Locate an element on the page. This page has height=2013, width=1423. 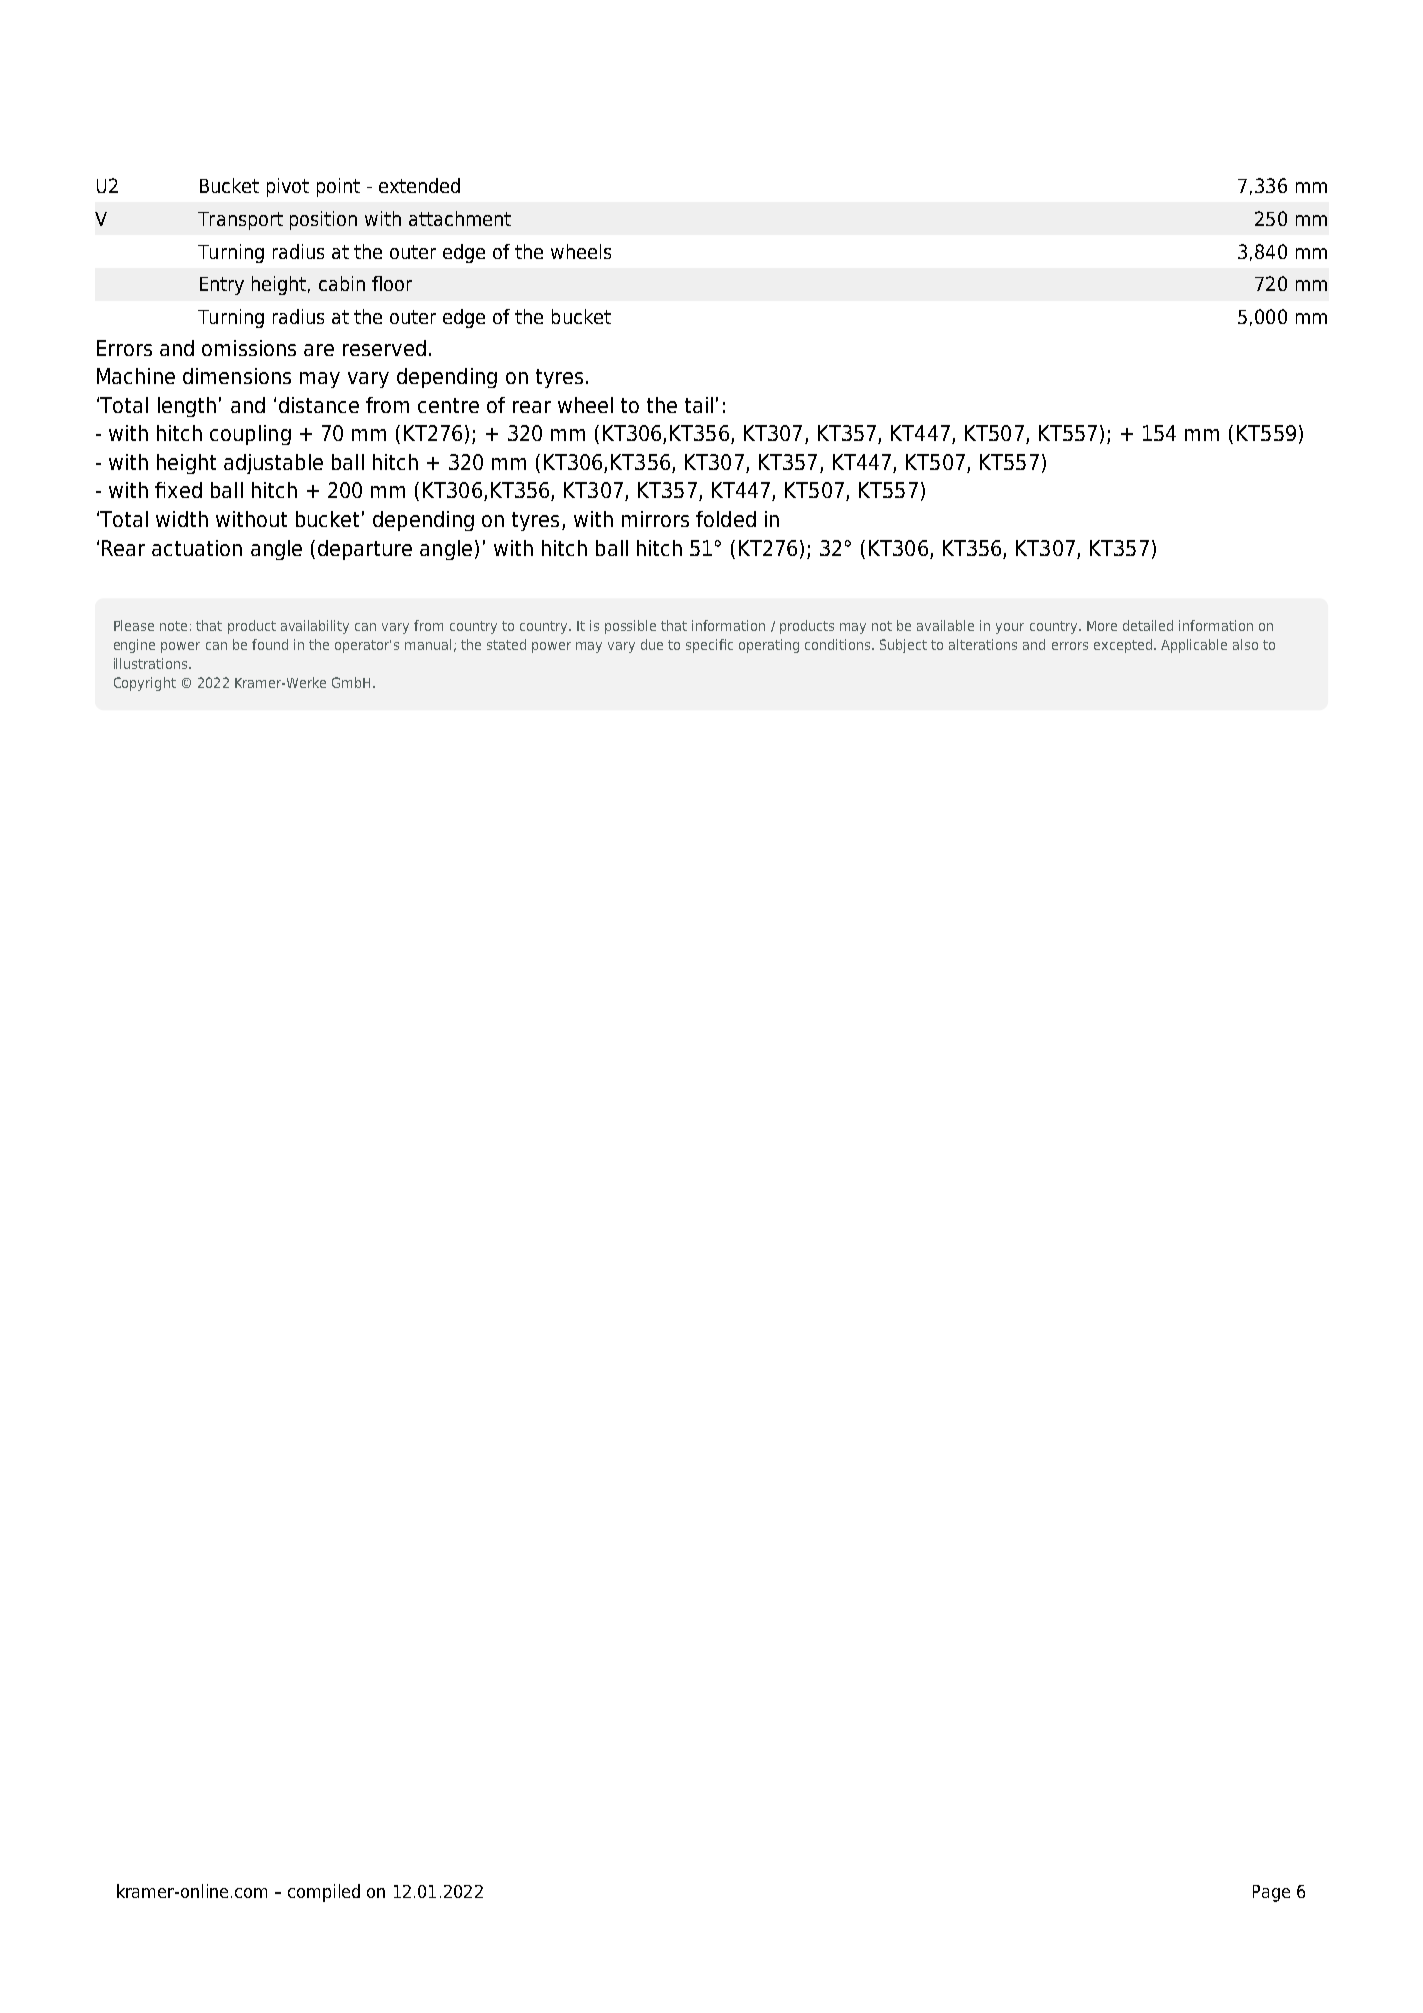
Transport is located at coordinates (240, 221).
